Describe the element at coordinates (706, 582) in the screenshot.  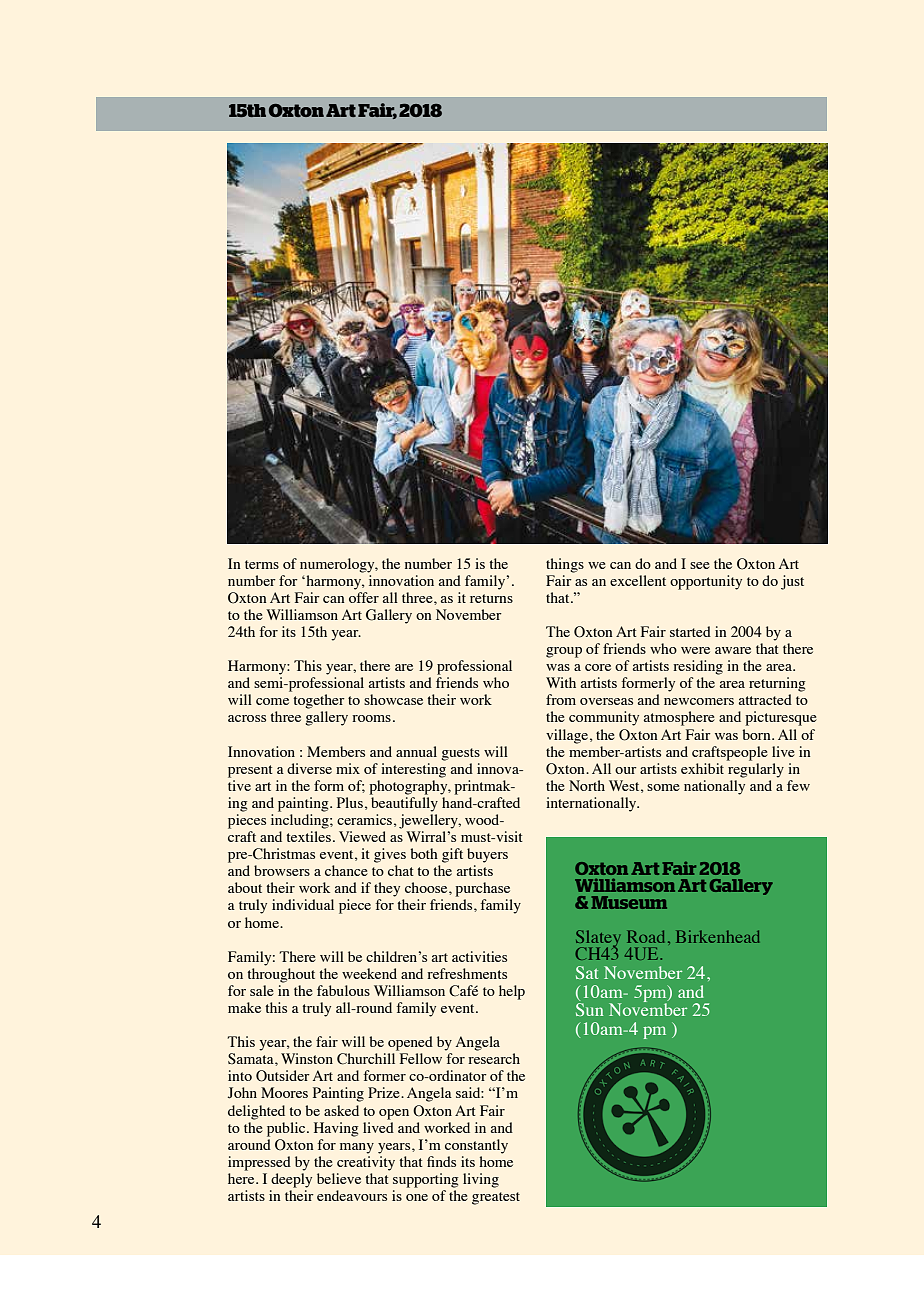
I see `opportunity` at that location.
